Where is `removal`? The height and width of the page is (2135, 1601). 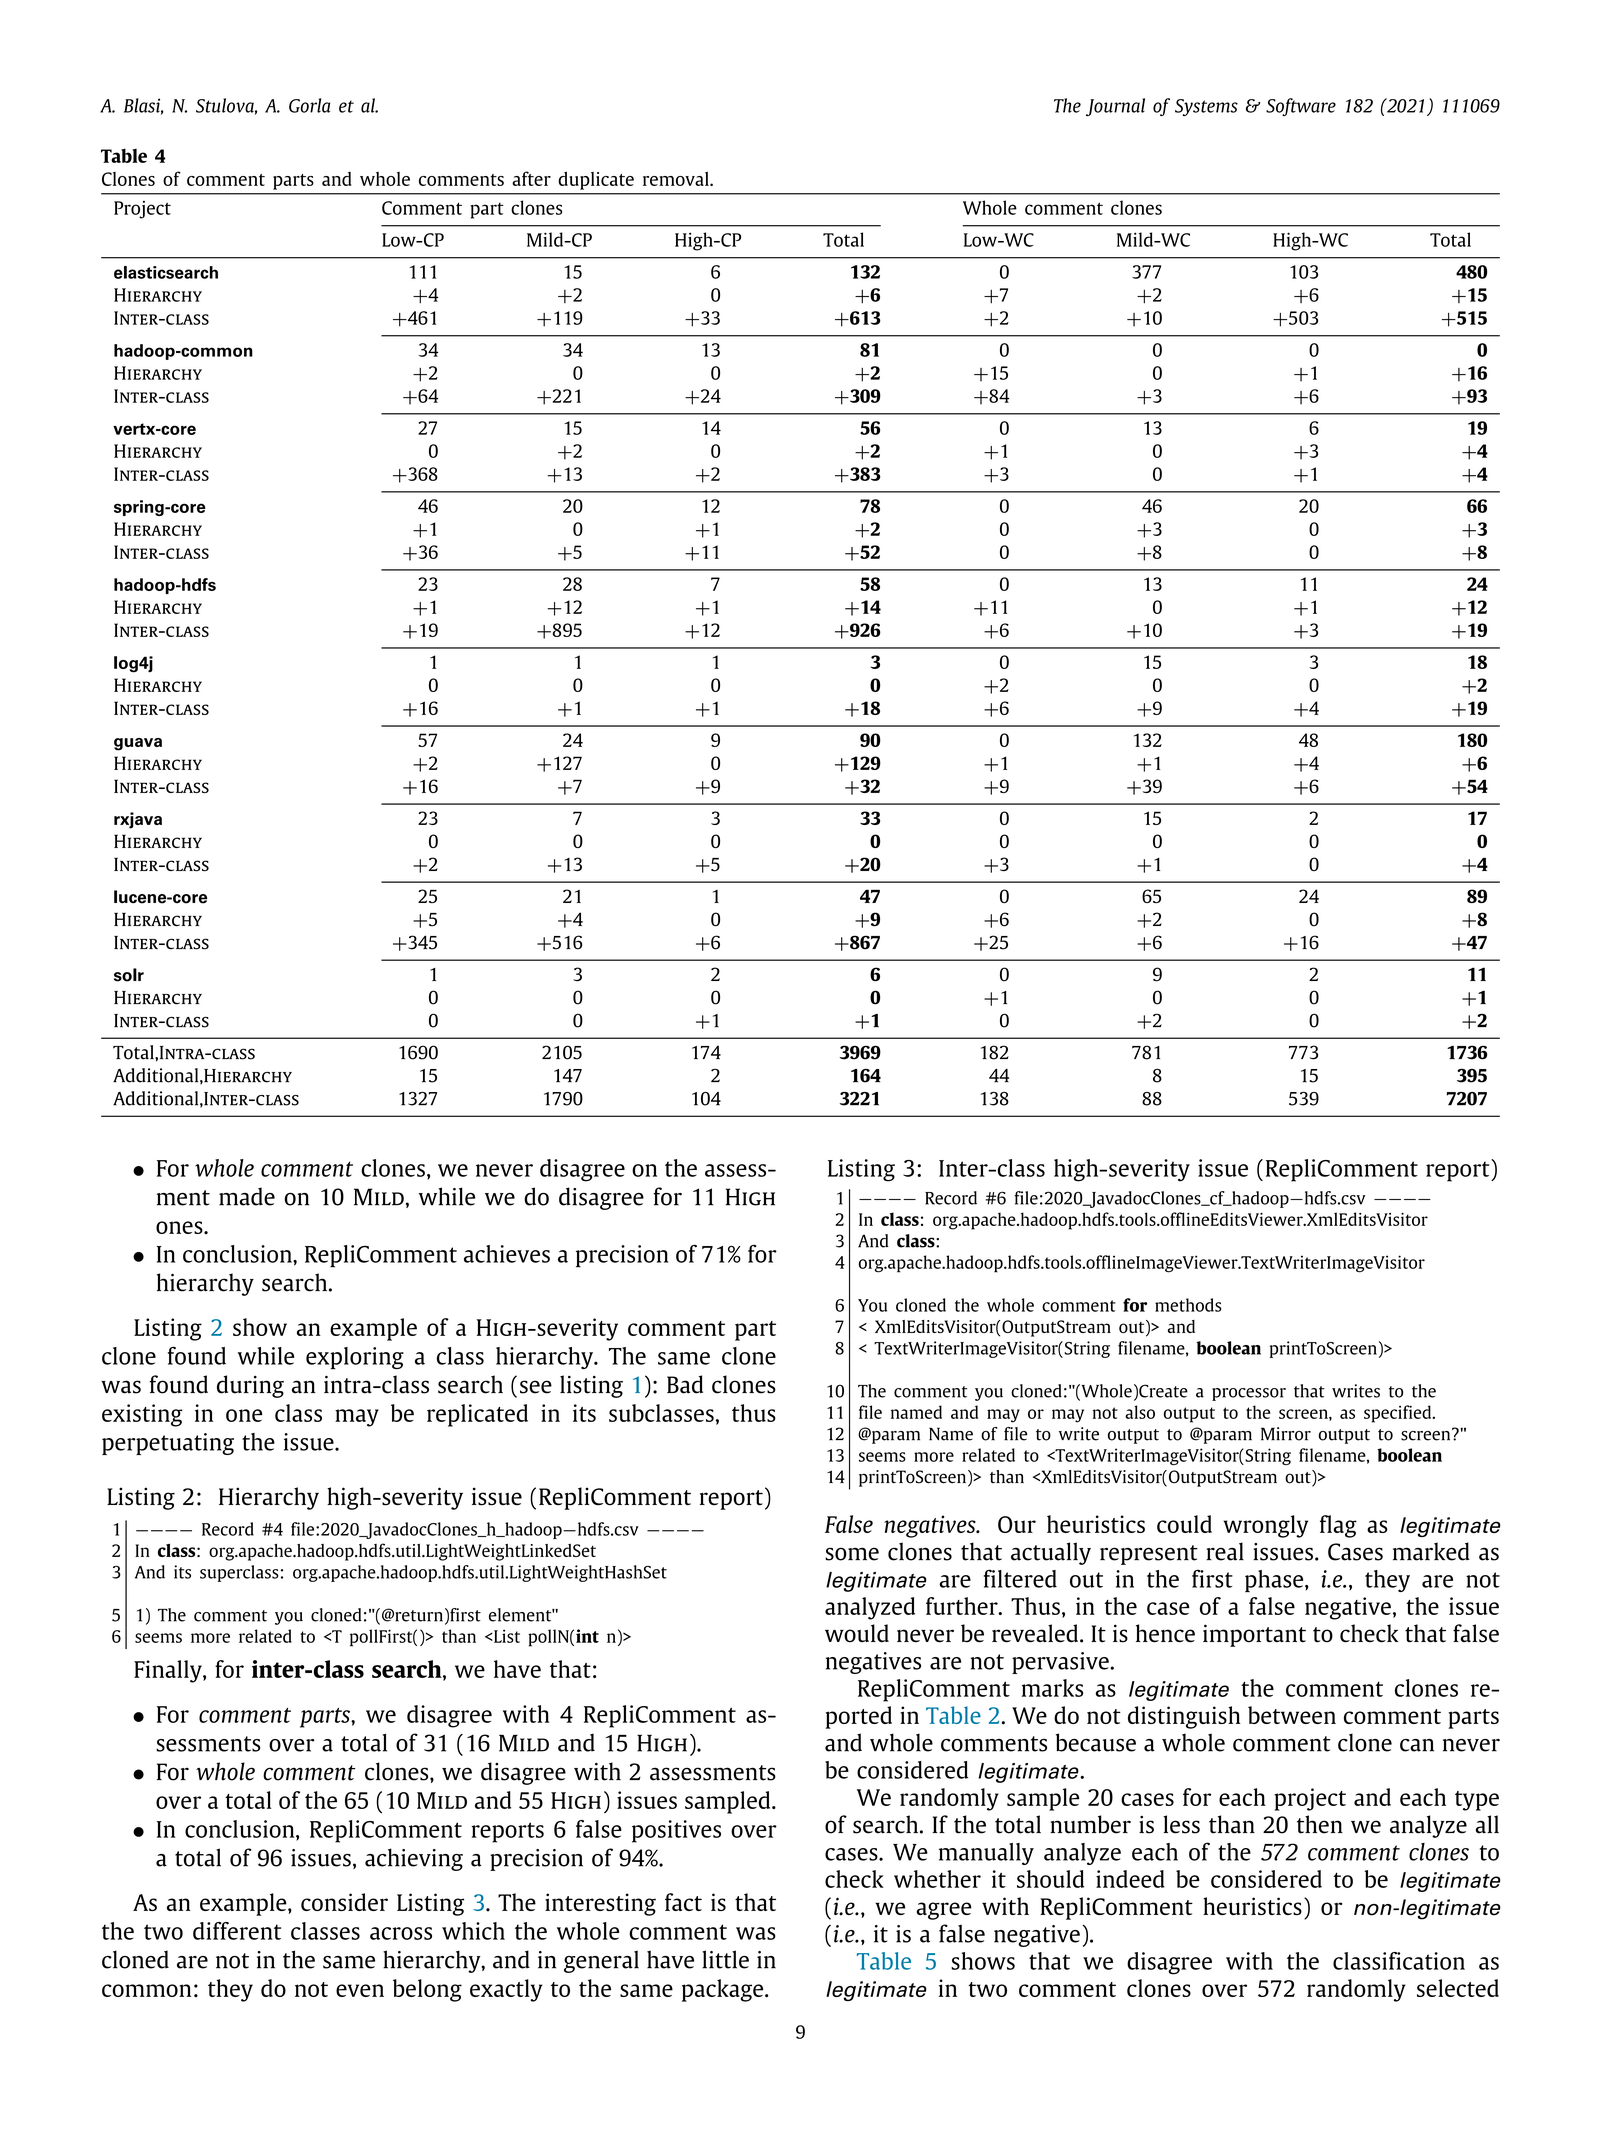
removal is located at coordinates (677, 179).
